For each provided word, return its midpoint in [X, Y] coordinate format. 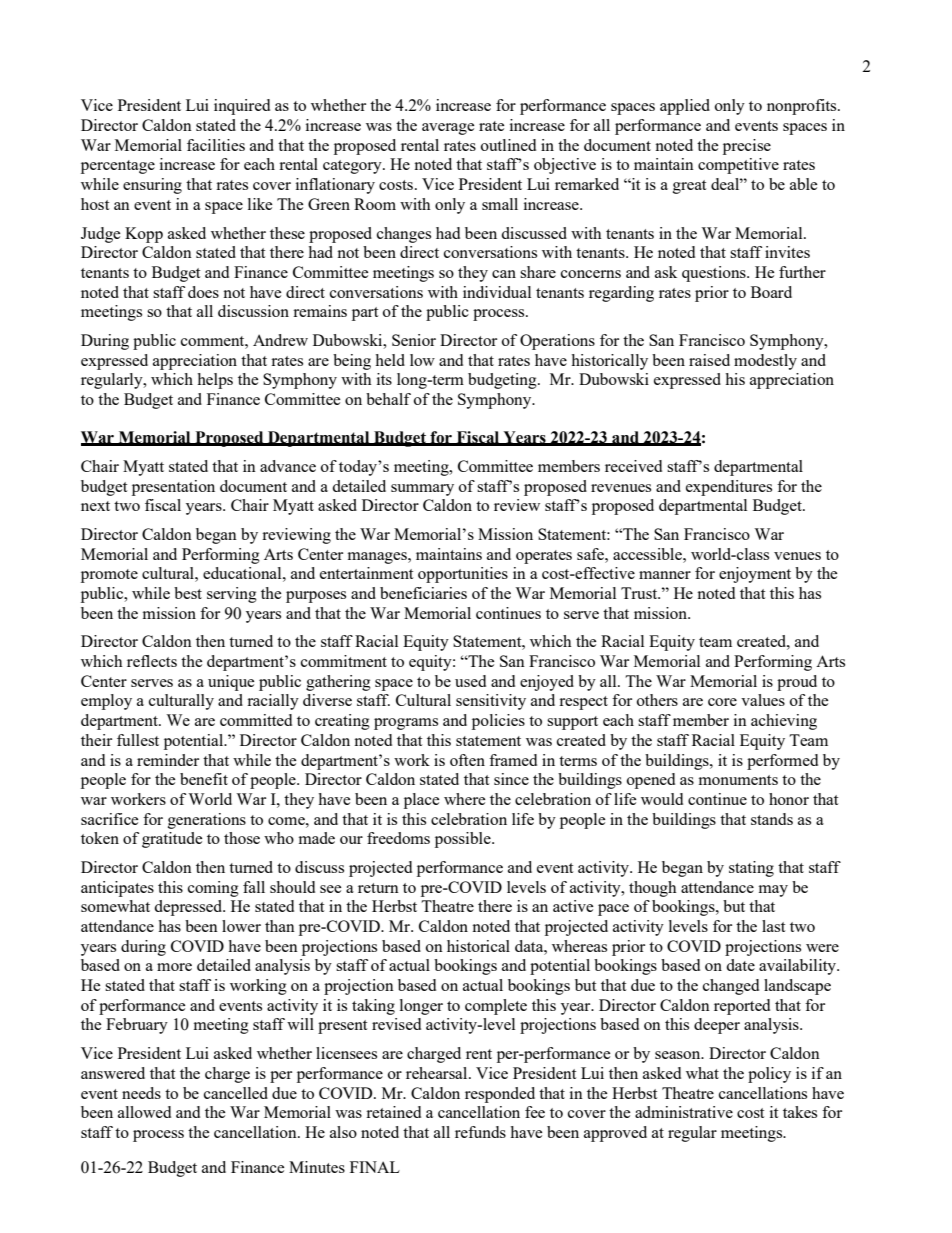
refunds [480, 1132]
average [448, 129]
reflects [152, 661]
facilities [216, 145]
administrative [684, 1112]
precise [747, 147]
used [470, 681]
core [722, 702]
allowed [144, 1112]
